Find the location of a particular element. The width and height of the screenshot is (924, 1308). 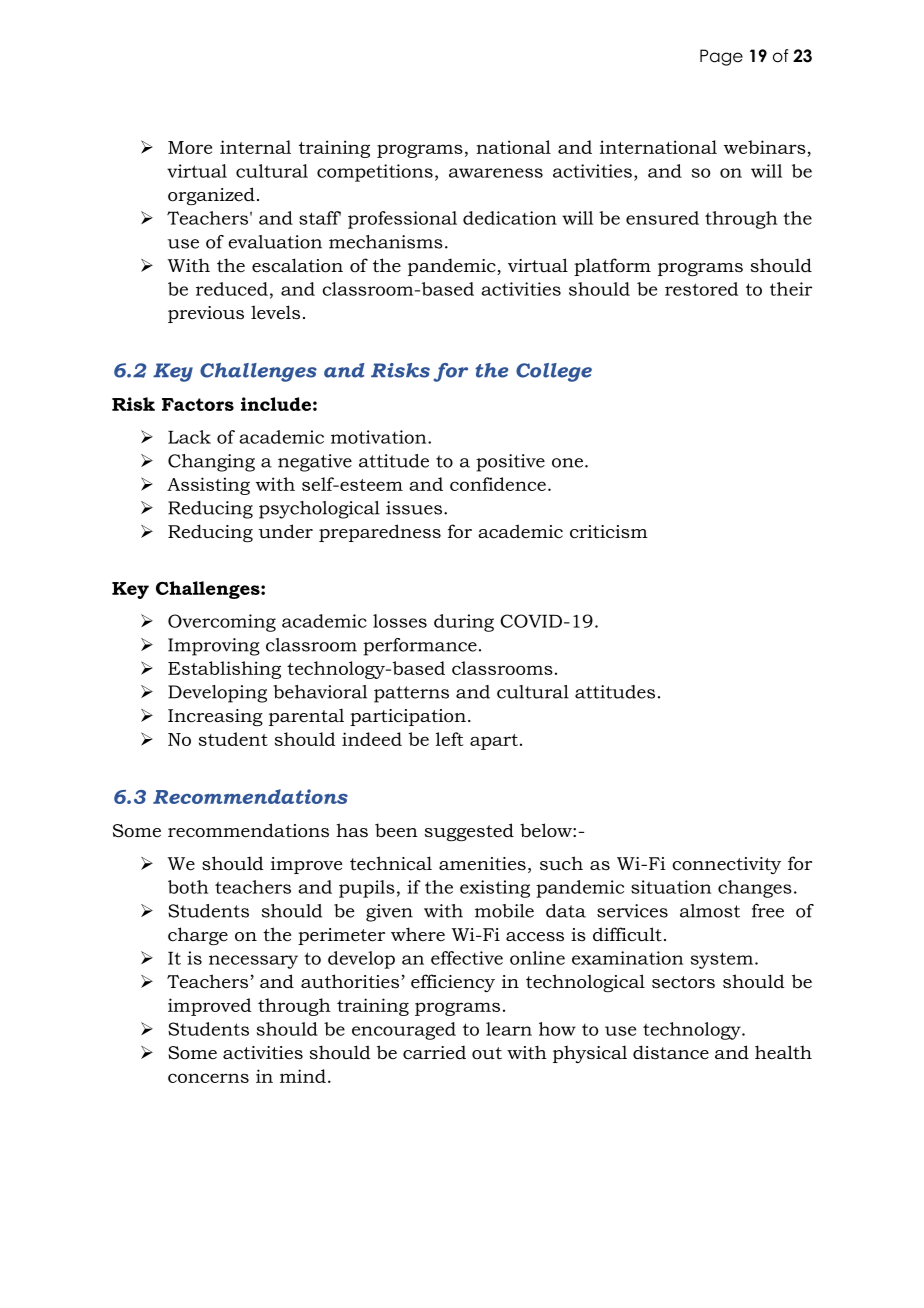

internal is located at coordinates (255, 147).
